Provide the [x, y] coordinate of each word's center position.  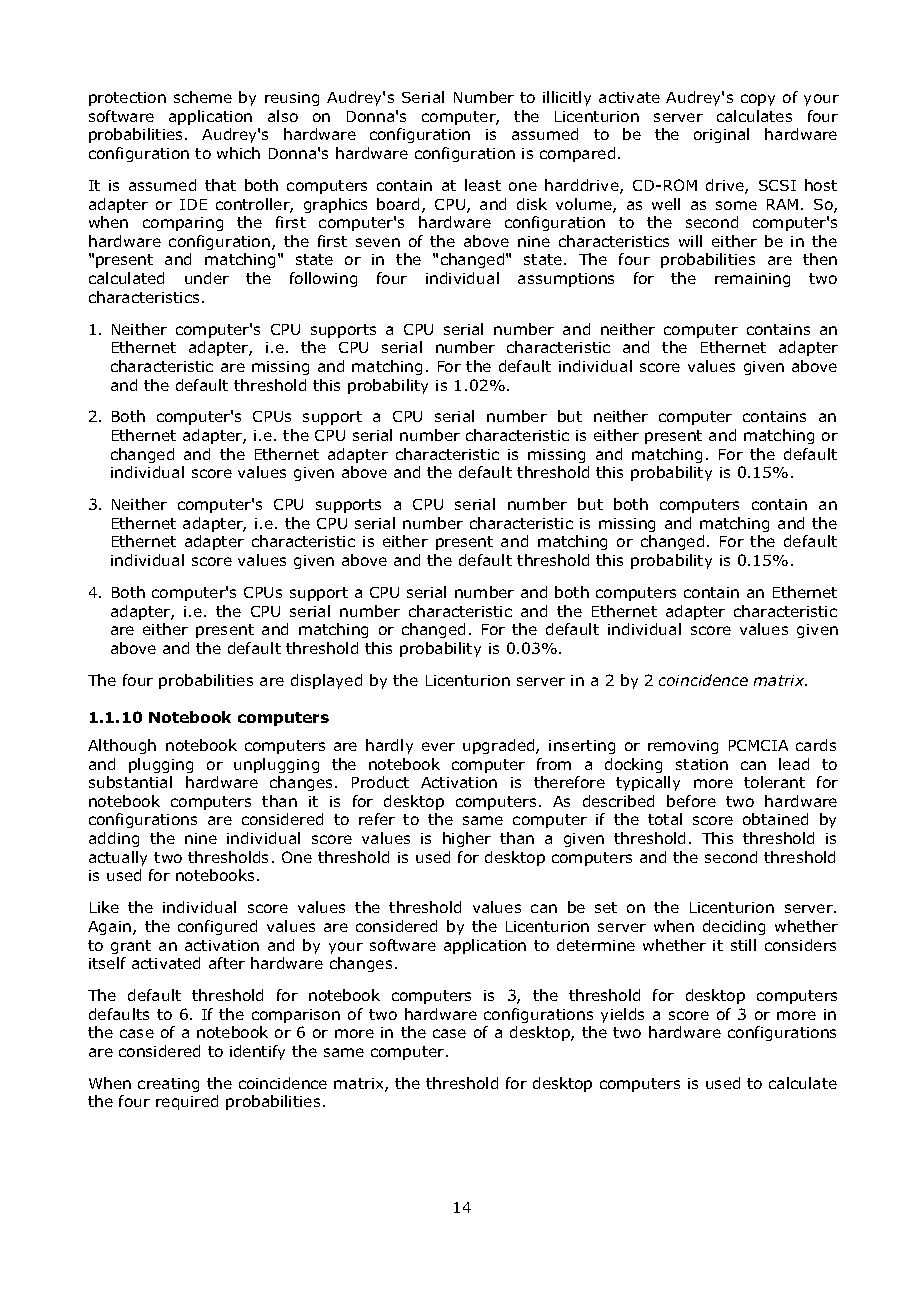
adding [114, 839]
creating [168, 1085]
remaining [752, 280]
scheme [203, 97]
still [743, 945]
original [721, 135]
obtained [775, 819]
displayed [326, 681]
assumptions [566, 280]
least [483, 185]
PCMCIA [758, 745]
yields [622, 1015]
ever [438, 746]
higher [467, 839]
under [207, 278]
